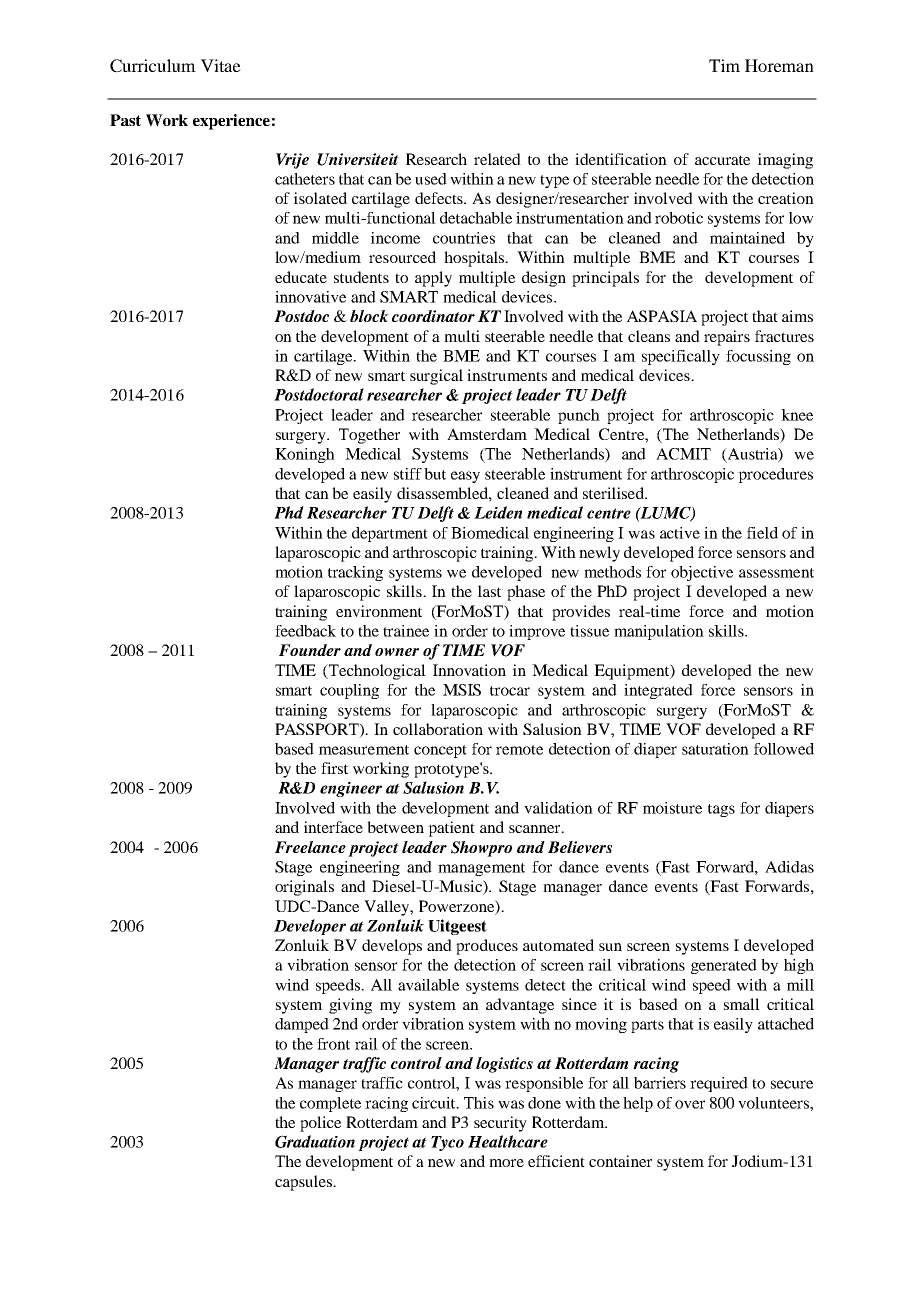 The width and height of the image is (924, 1308). What do you see at coordinates (438, 729) in the image?
I see `collaboration` at bounding box center [438, 729].
